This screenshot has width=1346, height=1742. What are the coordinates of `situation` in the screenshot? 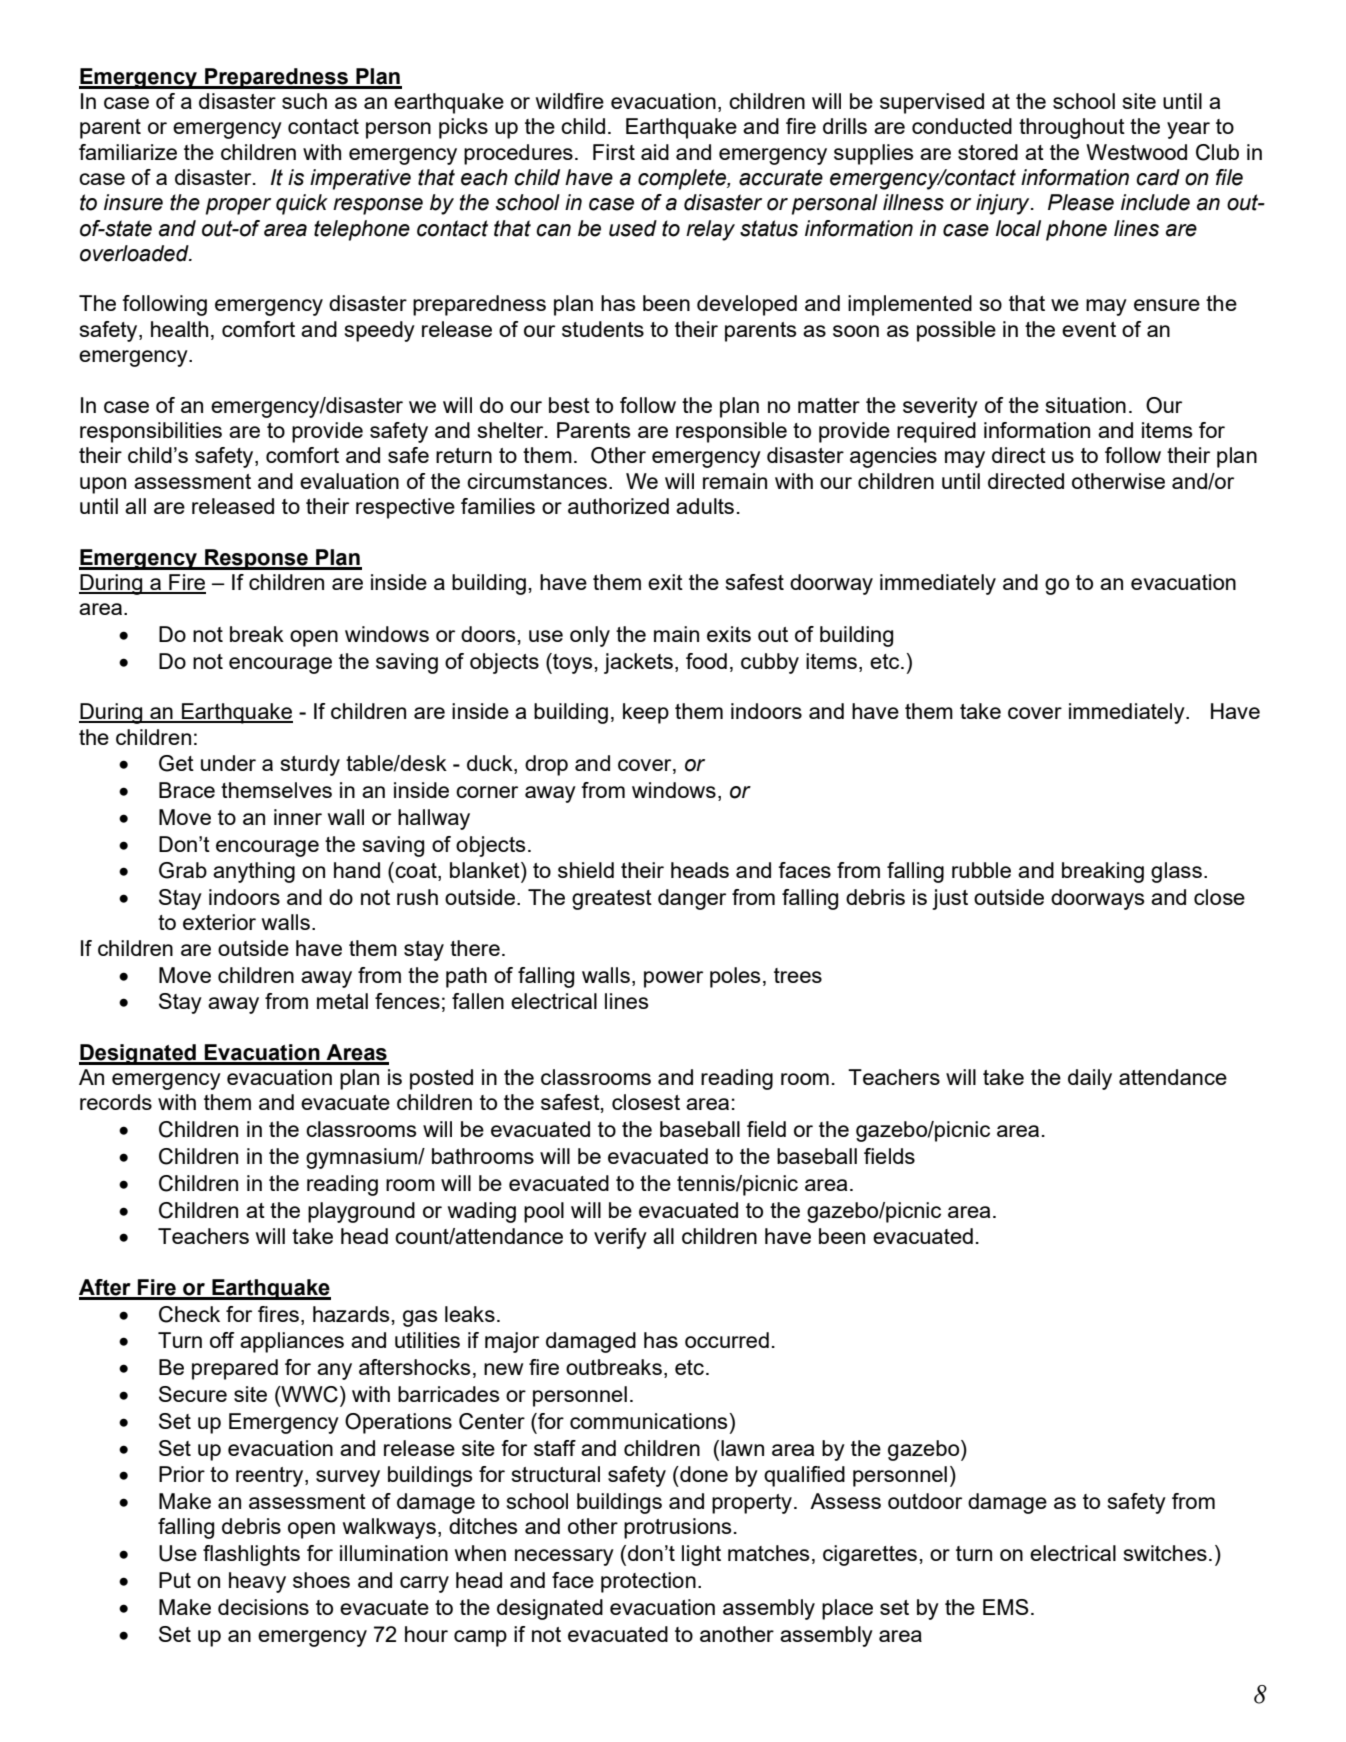 It's located at (1086, 405).
